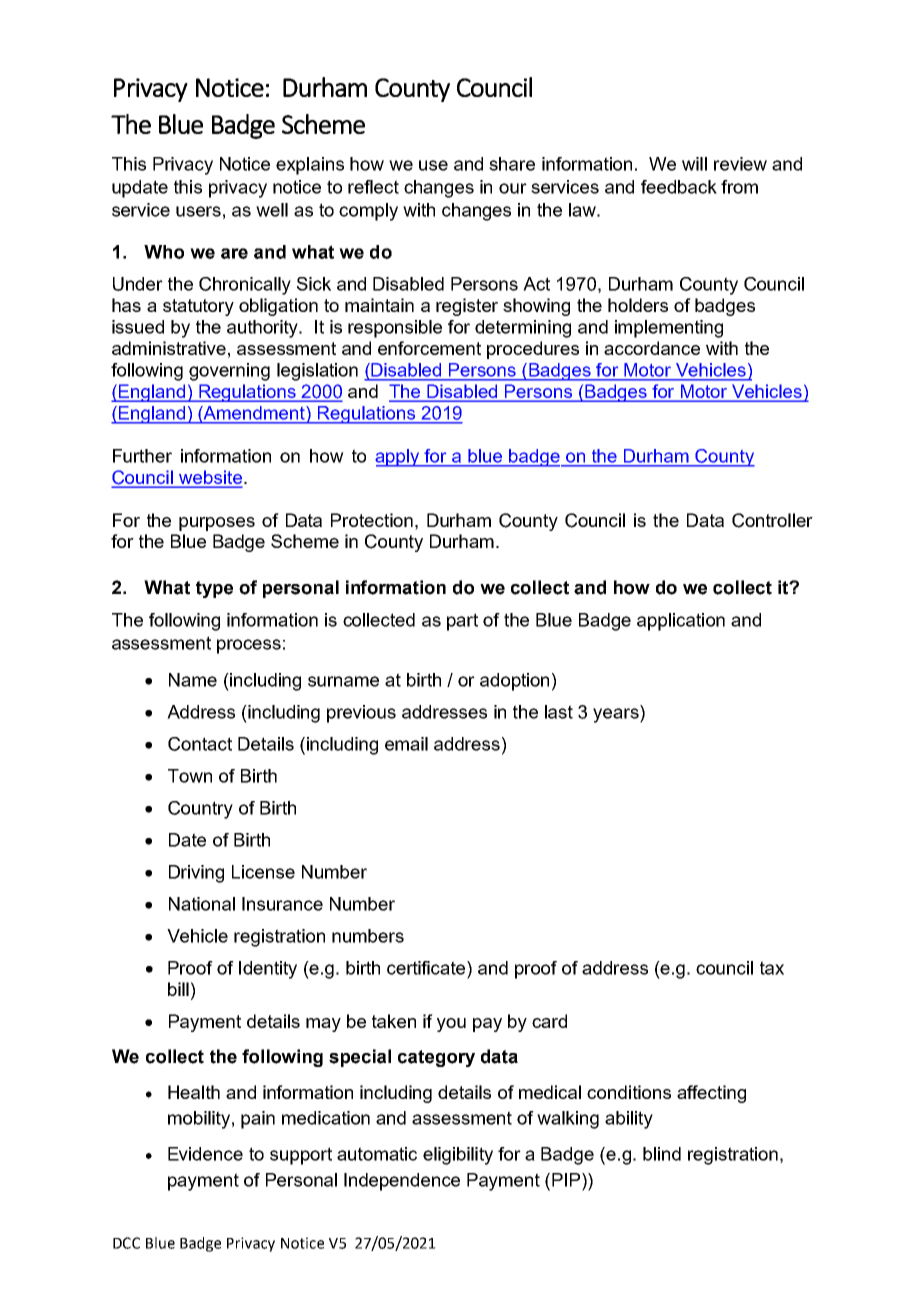 The width and height of the page is (924, 1308). Describe the element at coordinates (196, 874) in the page. I see `Driving` at that location.
